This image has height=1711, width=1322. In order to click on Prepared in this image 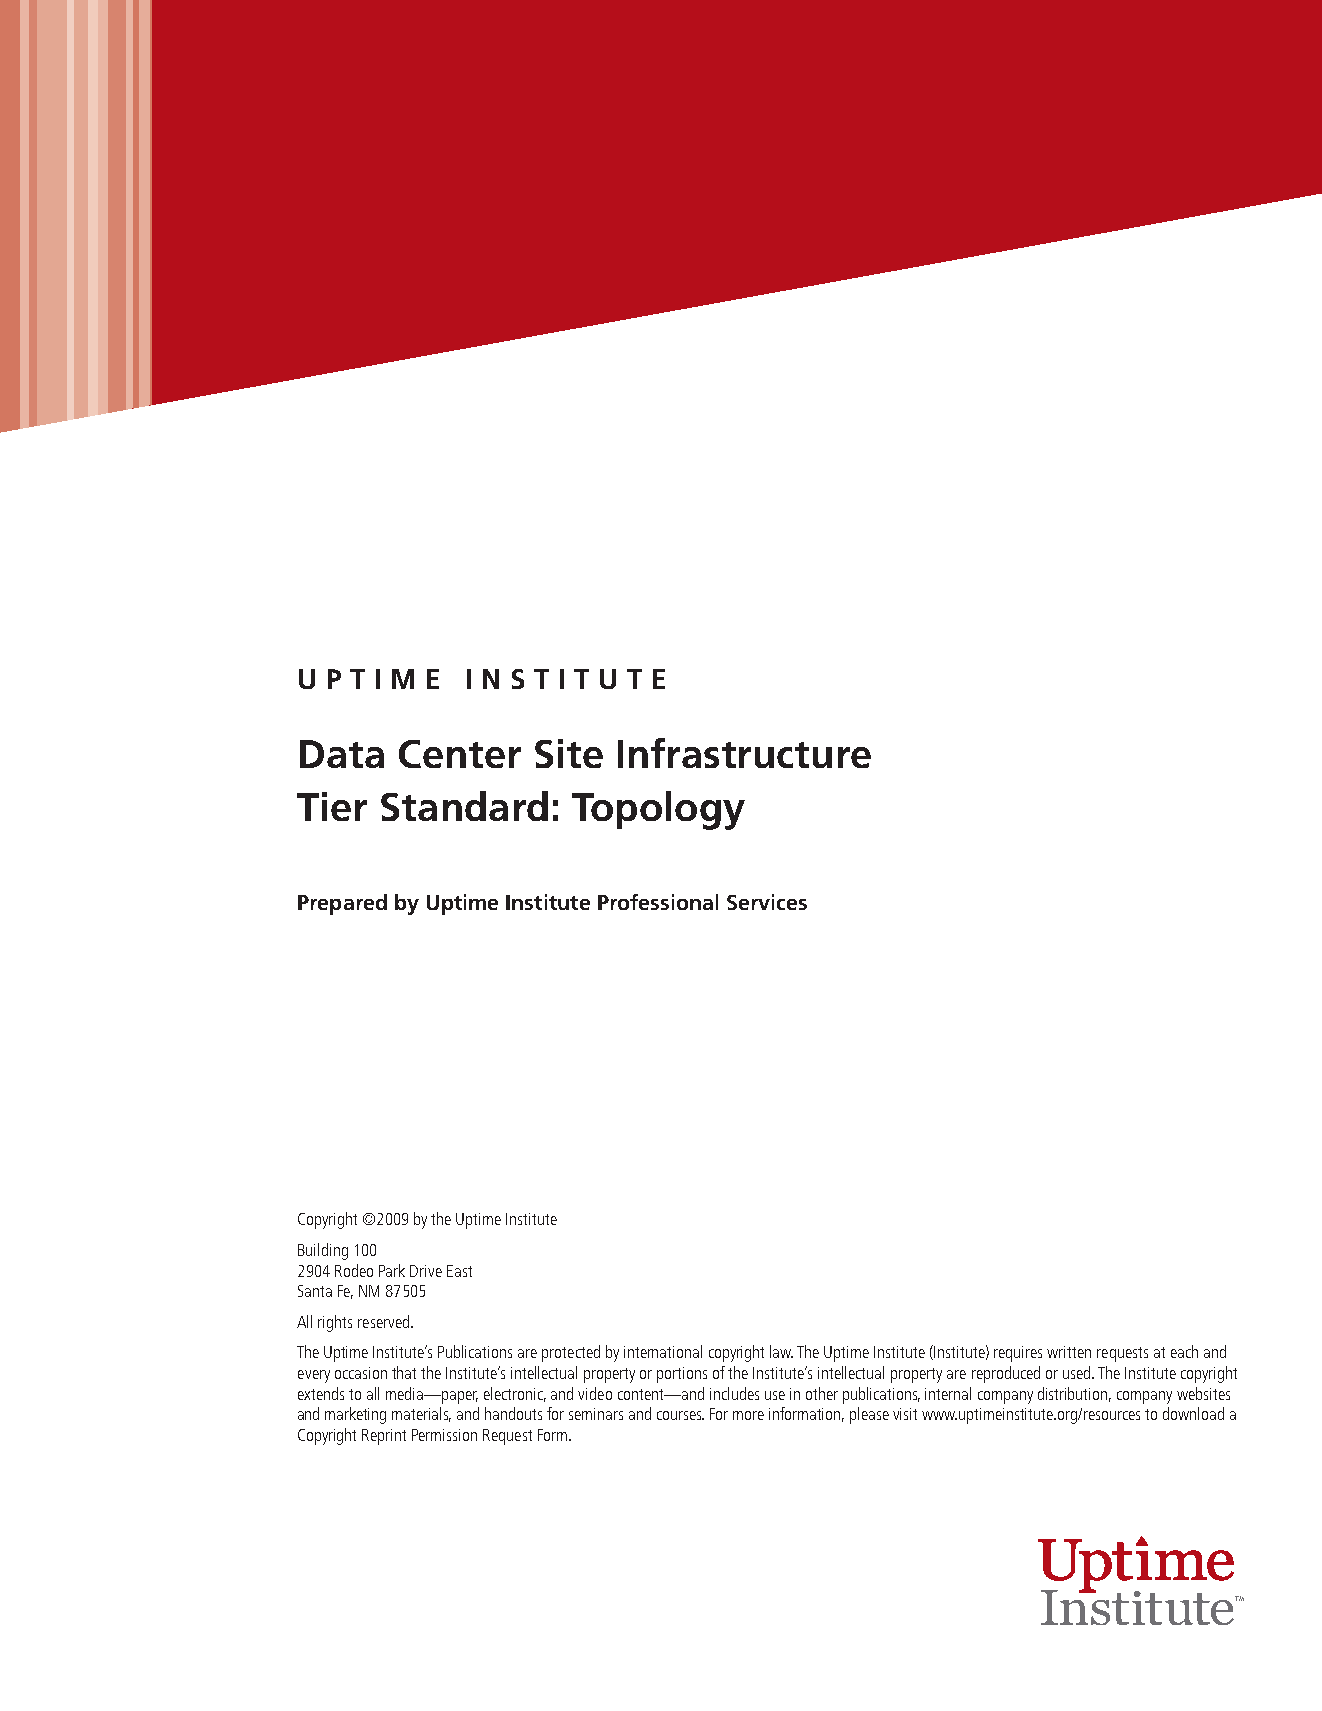, I will do `click(342, 904)`.
